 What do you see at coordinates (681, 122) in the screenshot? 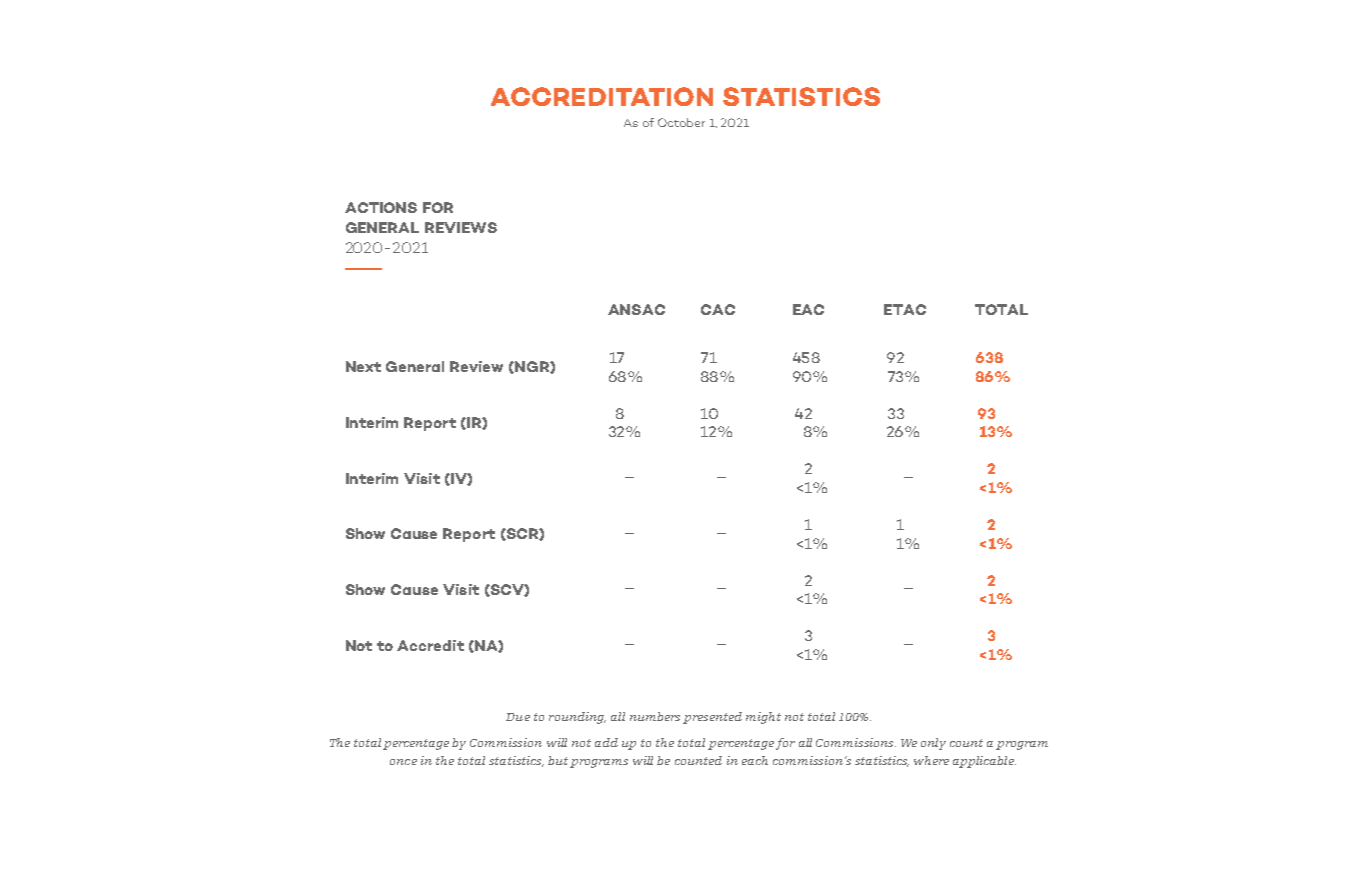
I see `October` at bounding box center [681, 122].
